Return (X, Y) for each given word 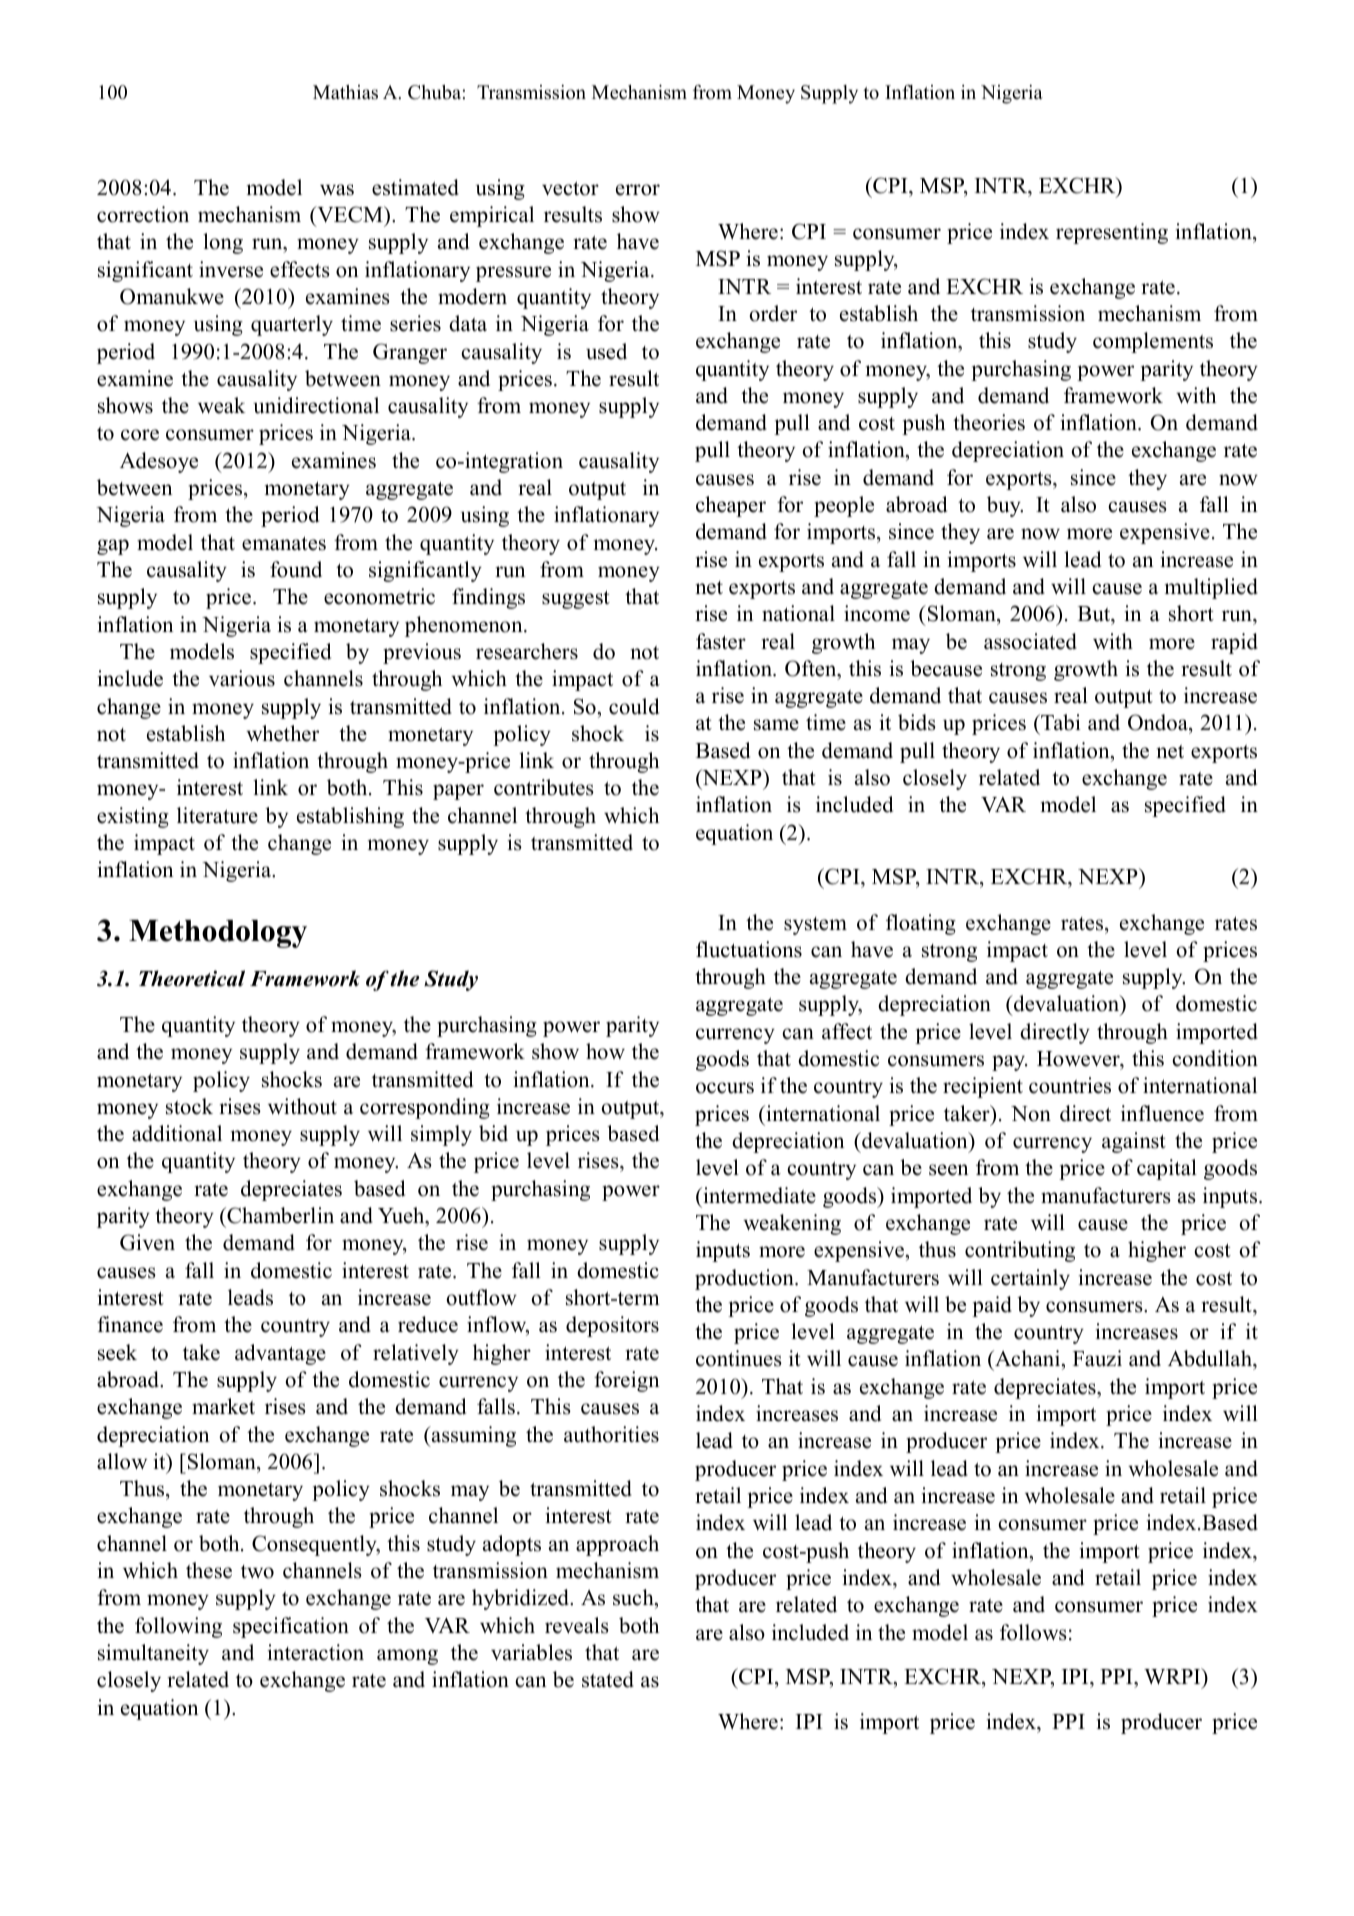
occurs (725, 1088)
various (242, 678)
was (337, 190)
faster (721, 641)
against (1134, 1142)
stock (189, 1106)
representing (1112, 233)
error (638, 190)
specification (291, 1627)
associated (1030, 641)
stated (608, 1679)
